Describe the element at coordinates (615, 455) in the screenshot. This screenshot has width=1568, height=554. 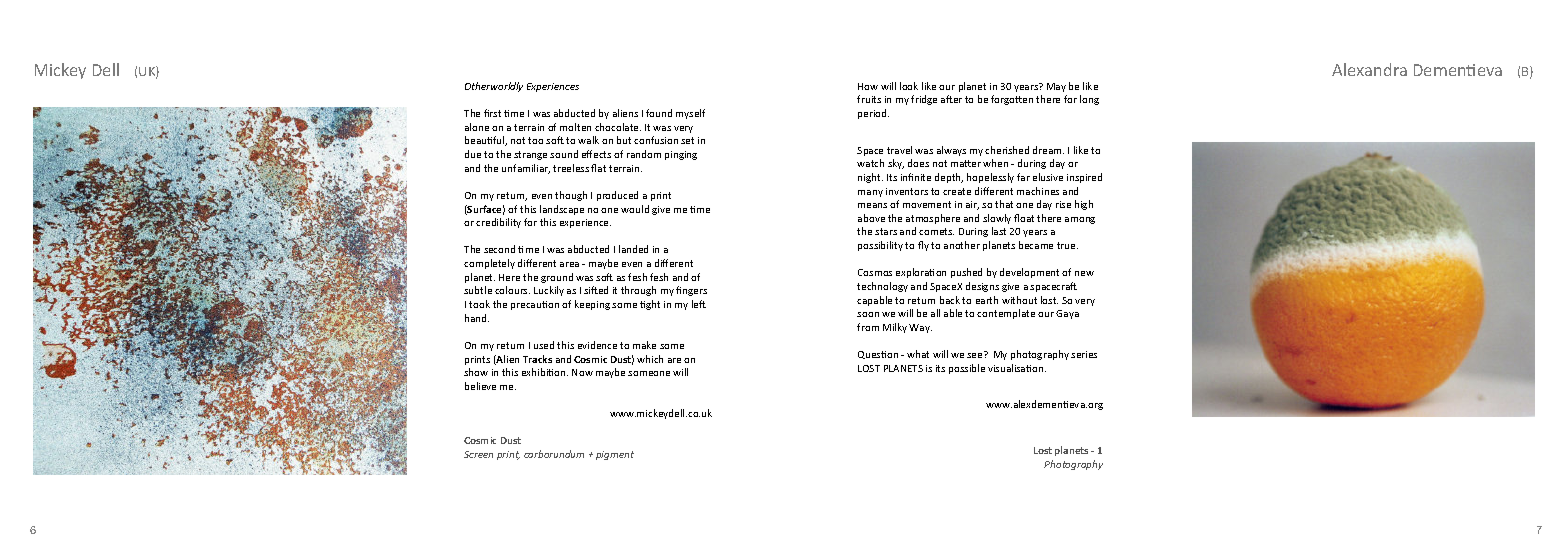
I see `pigment` at that location.
